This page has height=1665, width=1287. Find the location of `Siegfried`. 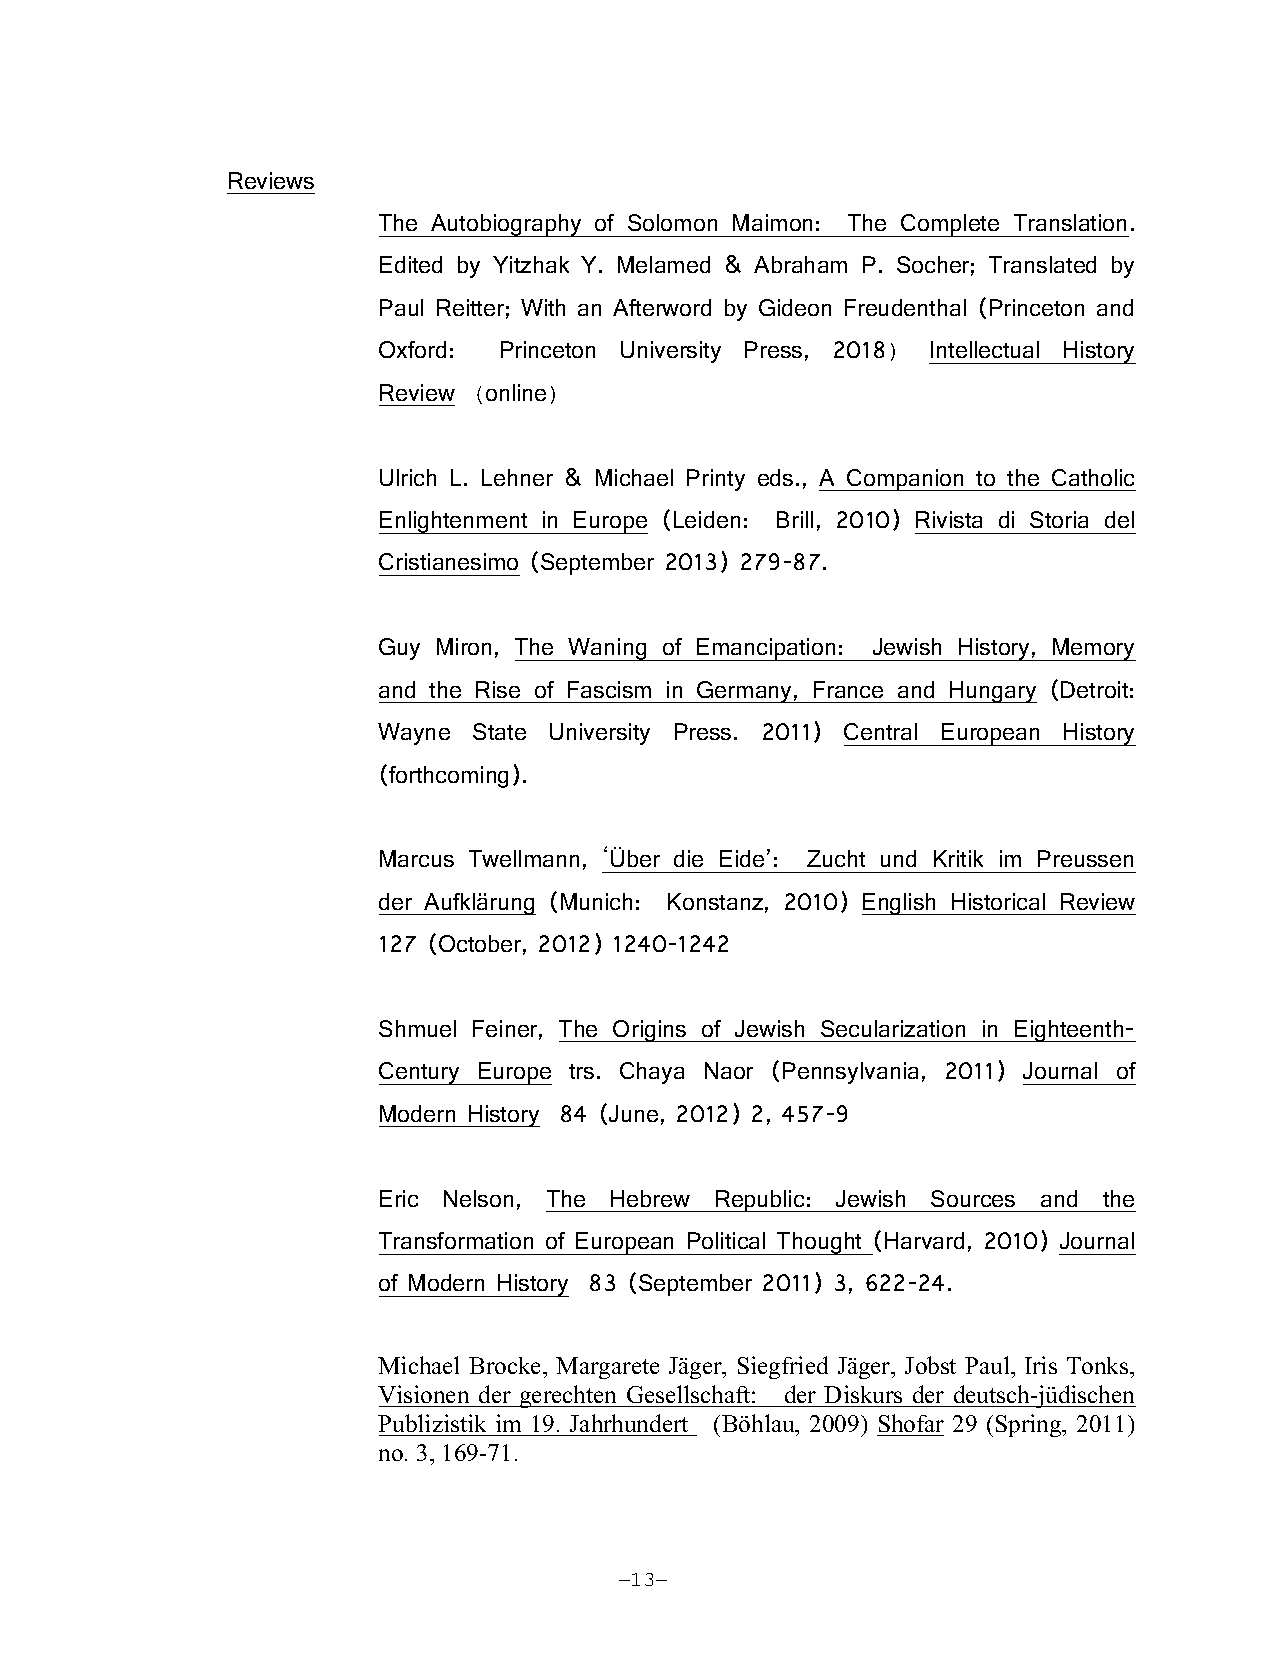

Siegfried is located at coordinates (783, 1367).
